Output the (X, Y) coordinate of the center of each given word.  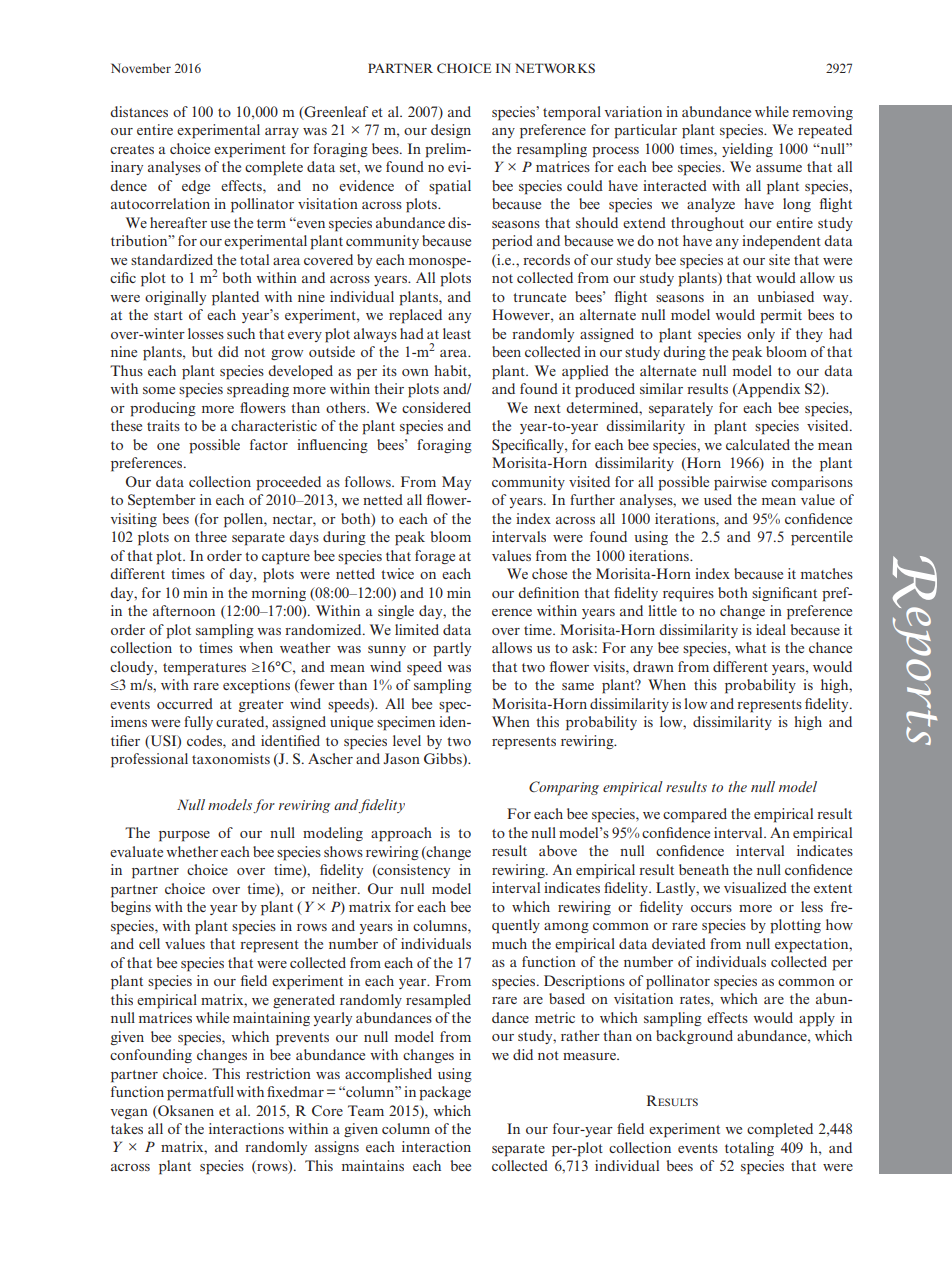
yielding (747, 150)
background (694, 1037)
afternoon (184, 610)
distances (139, 111)
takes (127, 1128)
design (451, 131)
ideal (771, 629)
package (445, 1093)
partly (452, 649)
